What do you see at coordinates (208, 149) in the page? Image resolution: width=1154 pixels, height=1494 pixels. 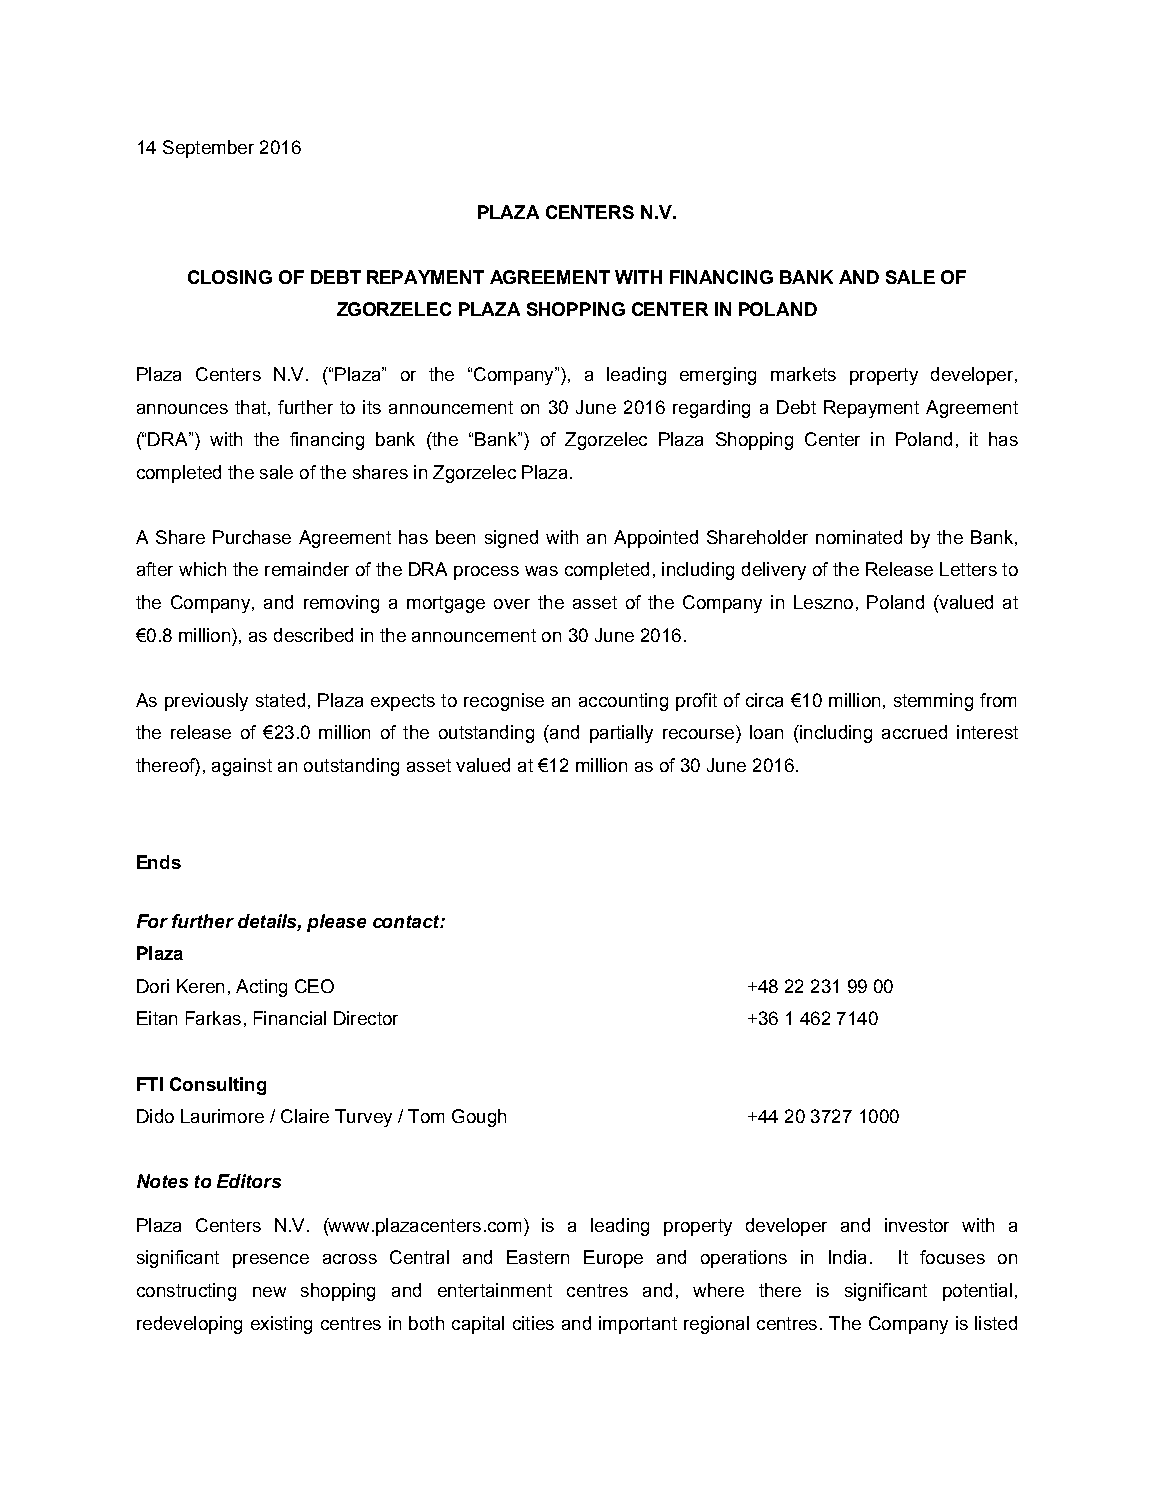 I see `September` at bounding box center [208, 149].
